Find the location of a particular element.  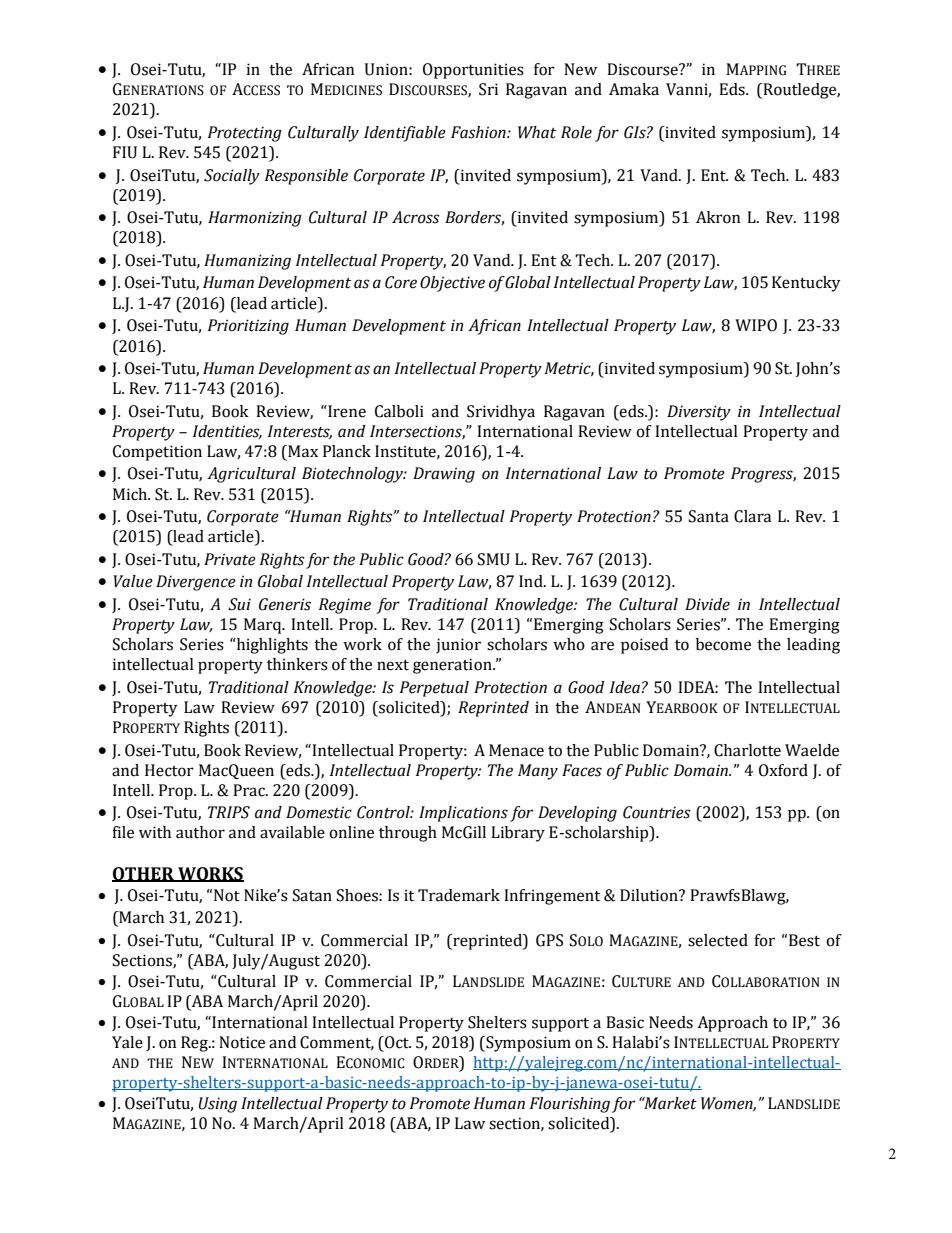

Protecting is located at coordinates (245, 134).
